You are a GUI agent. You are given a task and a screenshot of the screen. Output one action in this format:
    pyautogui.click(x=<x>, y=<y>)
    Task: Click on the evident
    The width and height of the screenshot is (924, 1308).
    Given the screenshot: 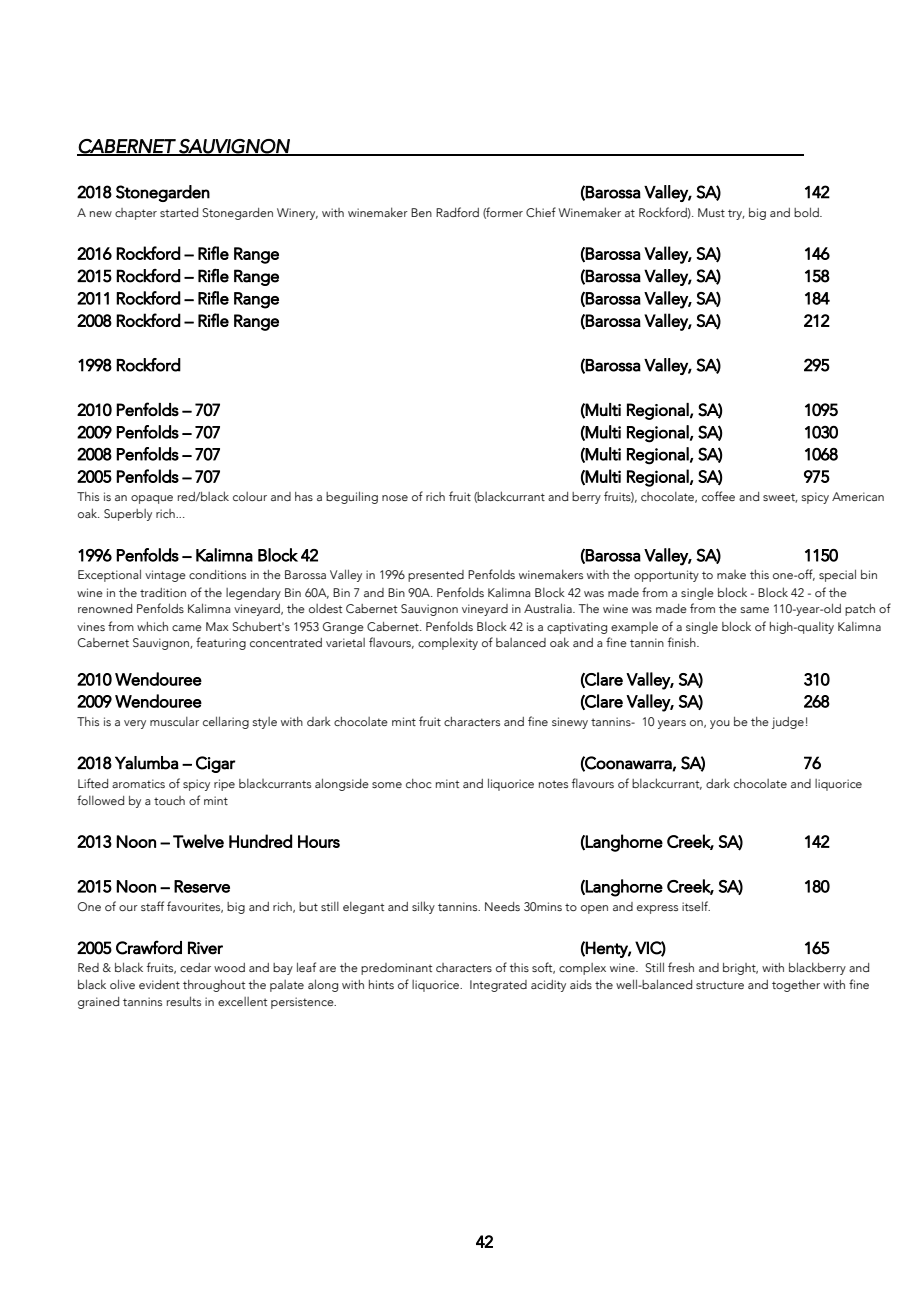 What is the action you would take?
    pyautogui.click(x=159, y=984)
